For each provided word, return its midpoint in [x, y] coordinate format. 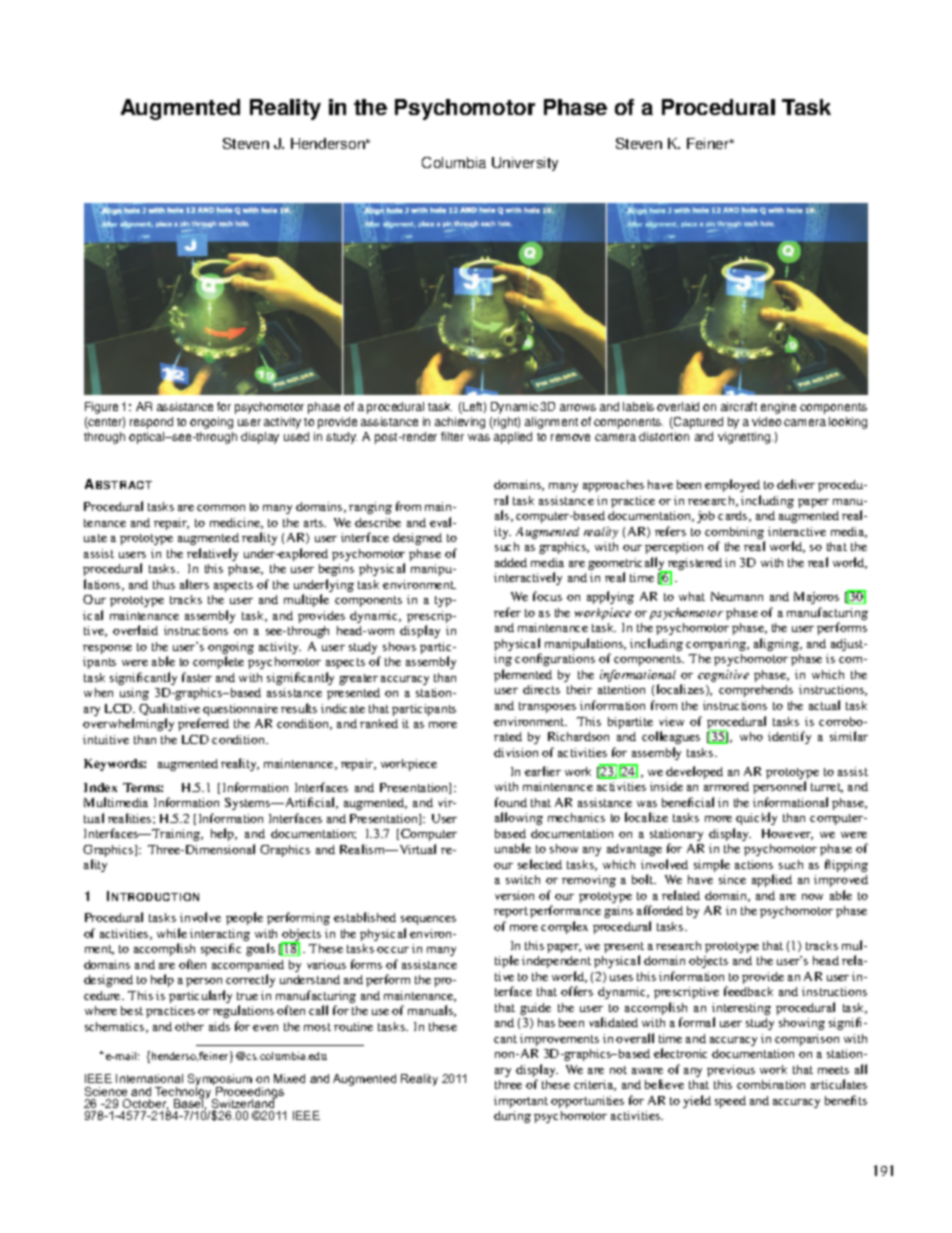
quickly [756, 818]
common [221, 508]
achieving [460, 423]
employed [732, 485]
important [521, 1102]
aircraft [739, 406]
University [525, 164]
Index [100, 787]
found [511, 802]
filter [452, 436]
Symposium [220, 1081]
